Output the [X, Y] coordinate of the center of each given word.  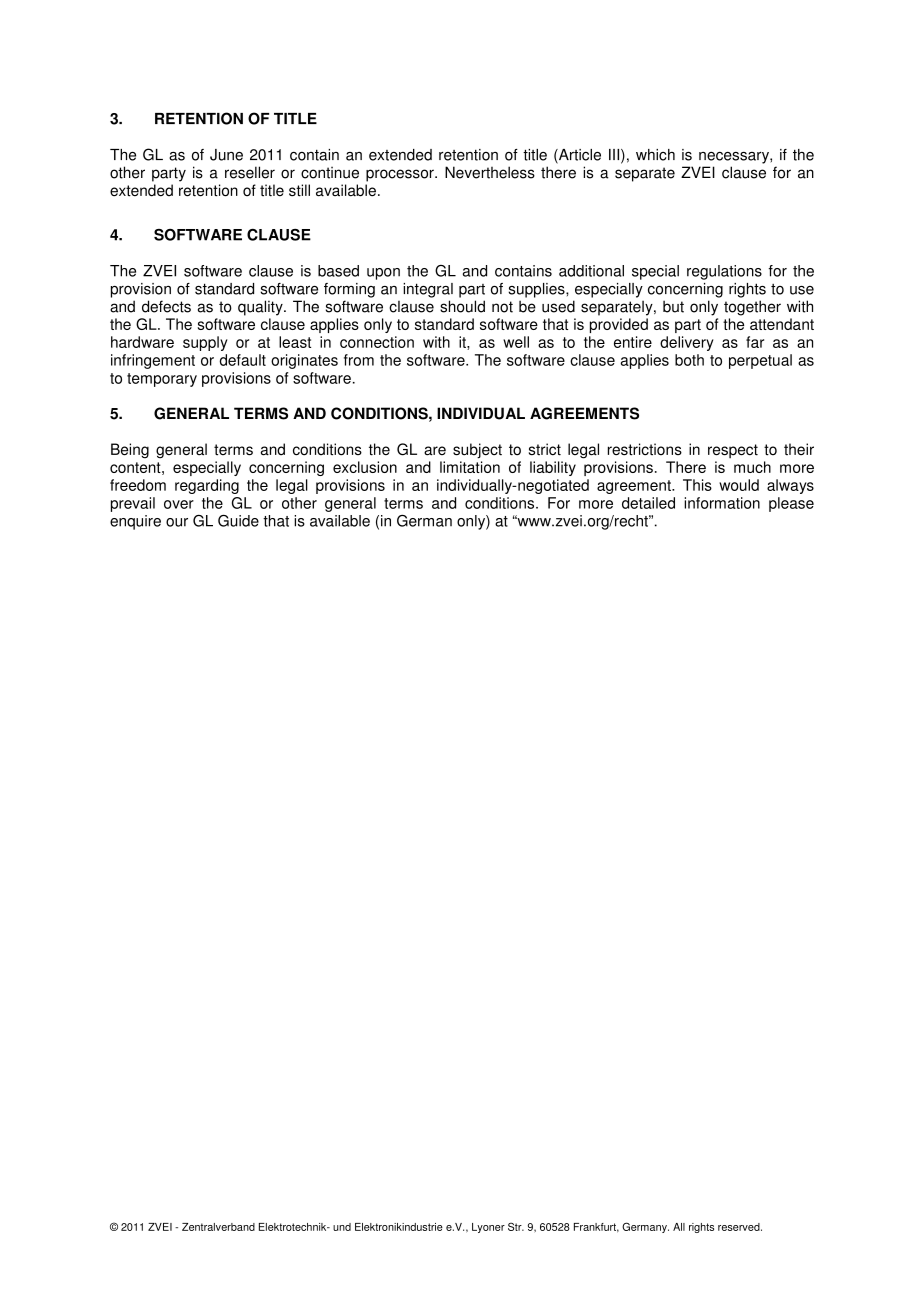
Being [130, 451]
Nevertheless [490, 172]
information [722, 503]
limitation [470, 467]
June [226, 155]
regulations [724, 272]
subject [477, 451]
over [179, 504]
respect [733, 451]
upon [383, 274]
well [516, 342]
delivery [687, 343]
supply [205, 343]
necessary [735, 158]
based [338, 271]
